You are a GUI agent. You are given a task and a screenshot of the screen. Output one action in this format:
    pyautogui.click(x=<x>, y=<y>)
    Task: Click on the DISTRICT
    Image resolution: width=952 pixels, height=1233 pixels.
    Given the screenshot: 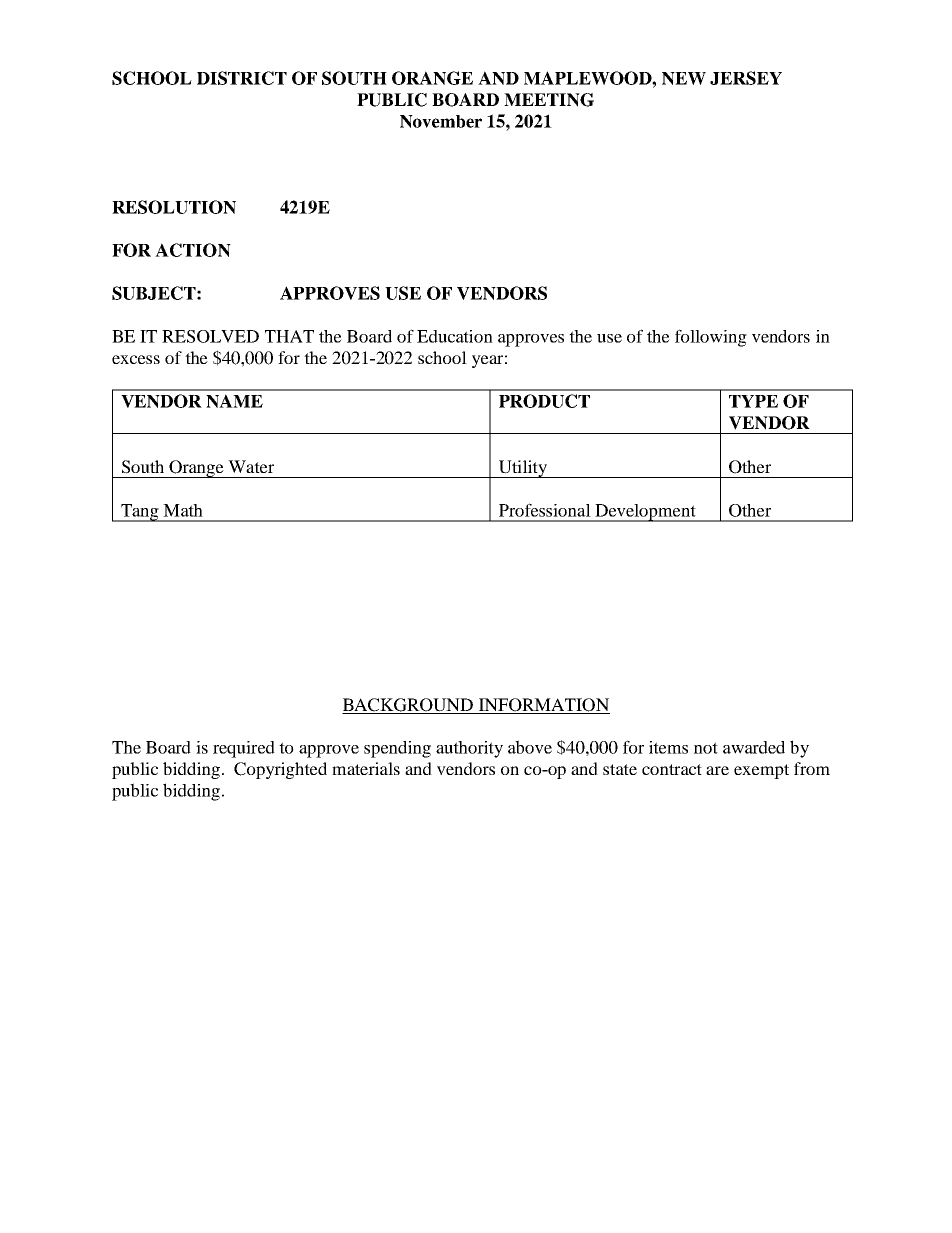 What is the action you would take?
    pyautogui.click(x=242, y=78)
